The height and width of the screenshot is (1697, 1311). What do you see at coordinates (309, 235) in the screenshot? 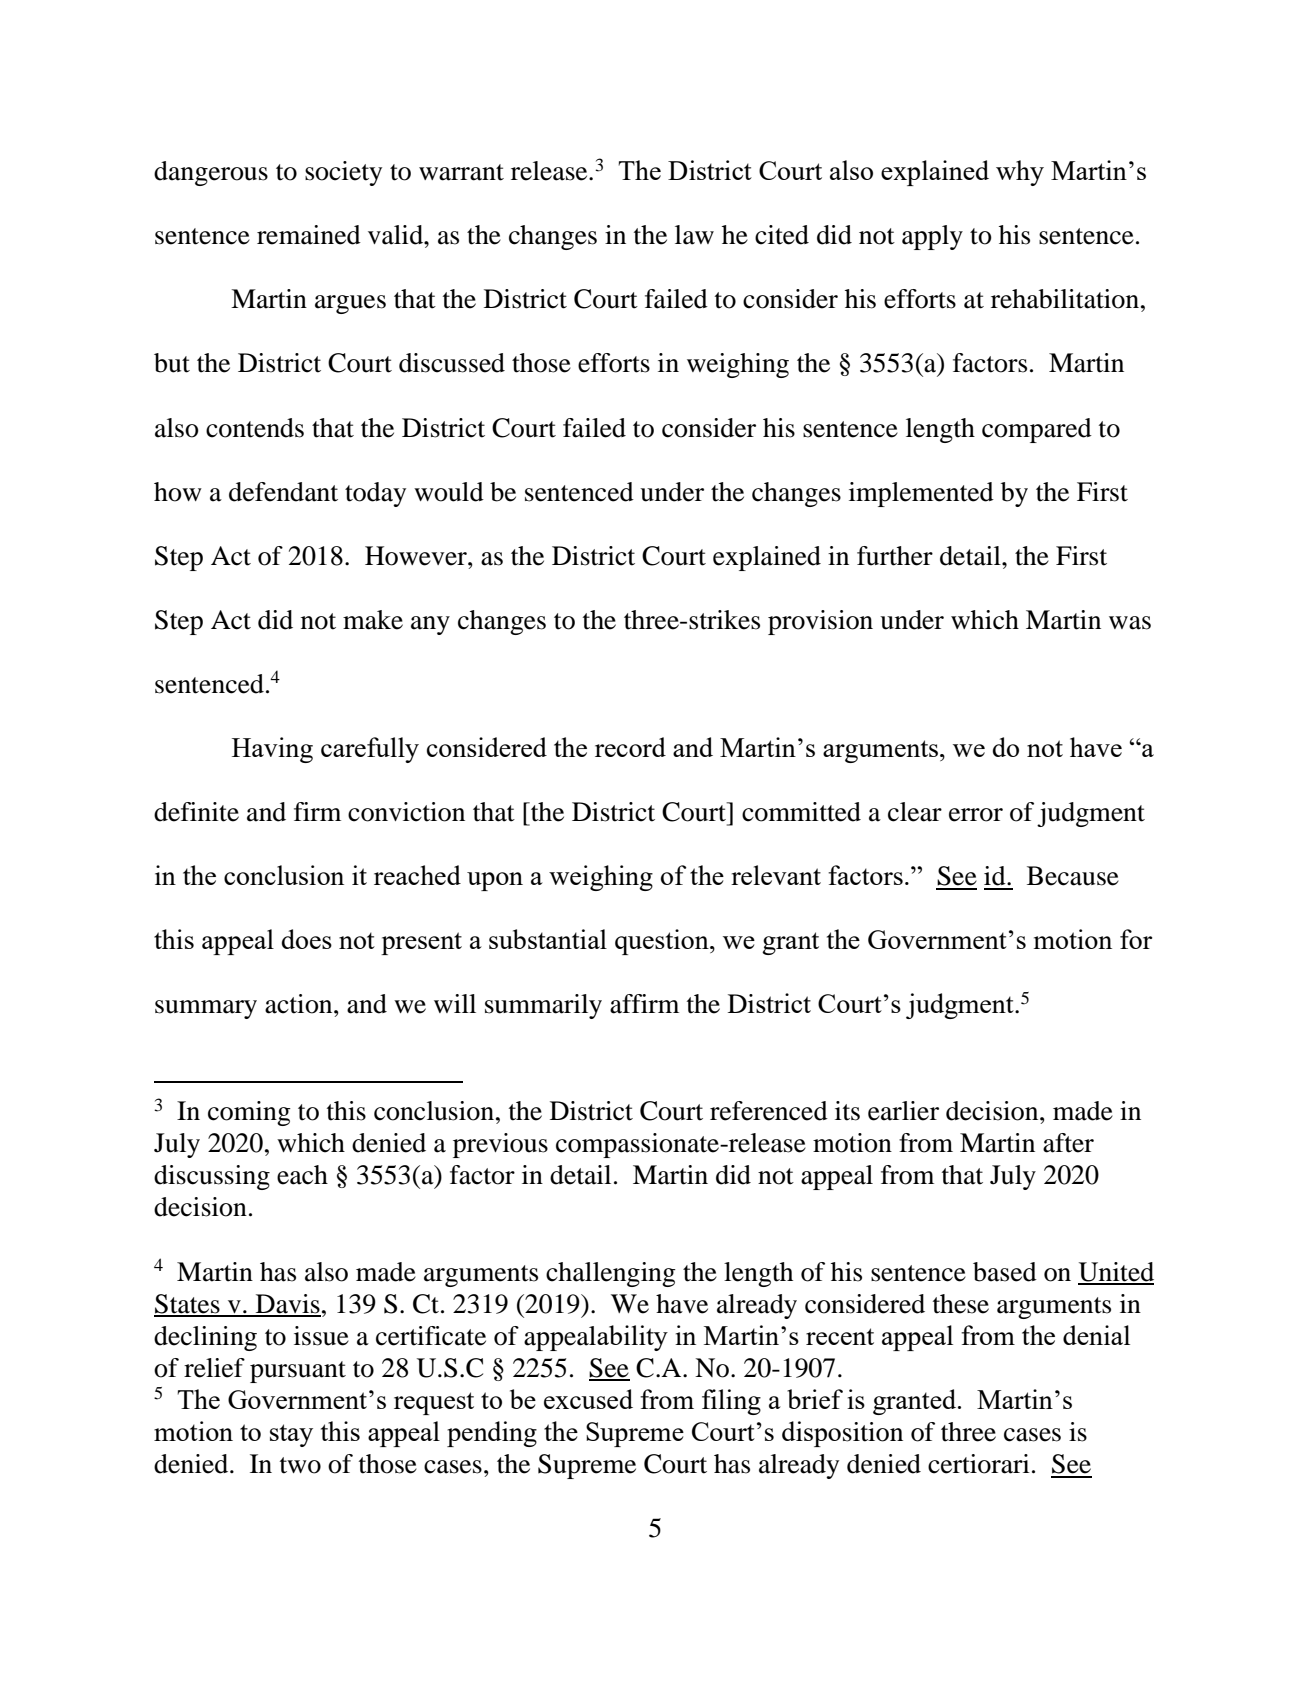
I see `remained` at bounding box center [309, 235].
